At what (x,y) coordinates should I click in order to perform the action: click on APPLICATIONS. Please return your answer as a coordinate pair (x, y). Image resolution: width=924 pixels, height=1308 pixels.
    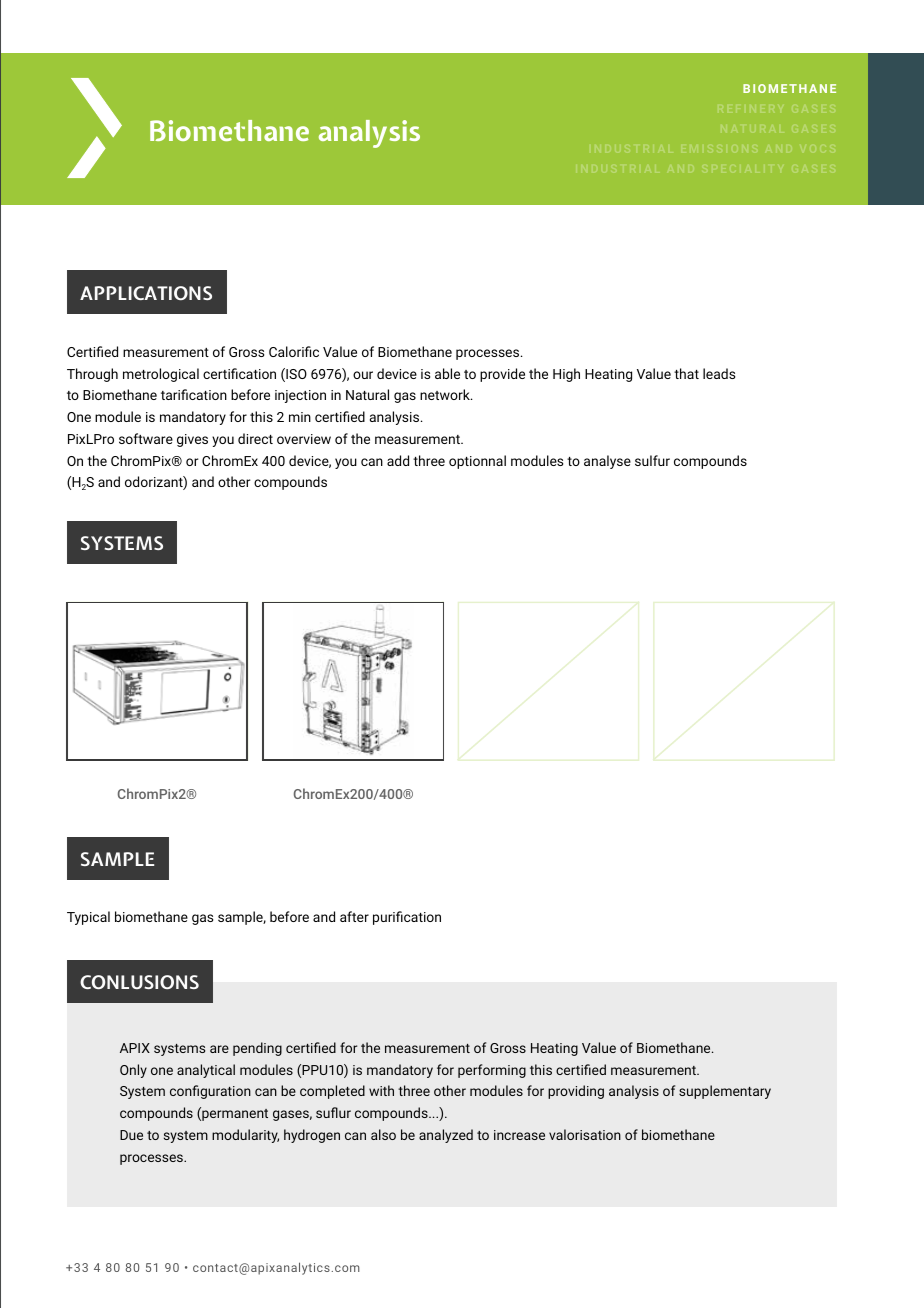
    Looking at the image, I should click on (146, 293).
